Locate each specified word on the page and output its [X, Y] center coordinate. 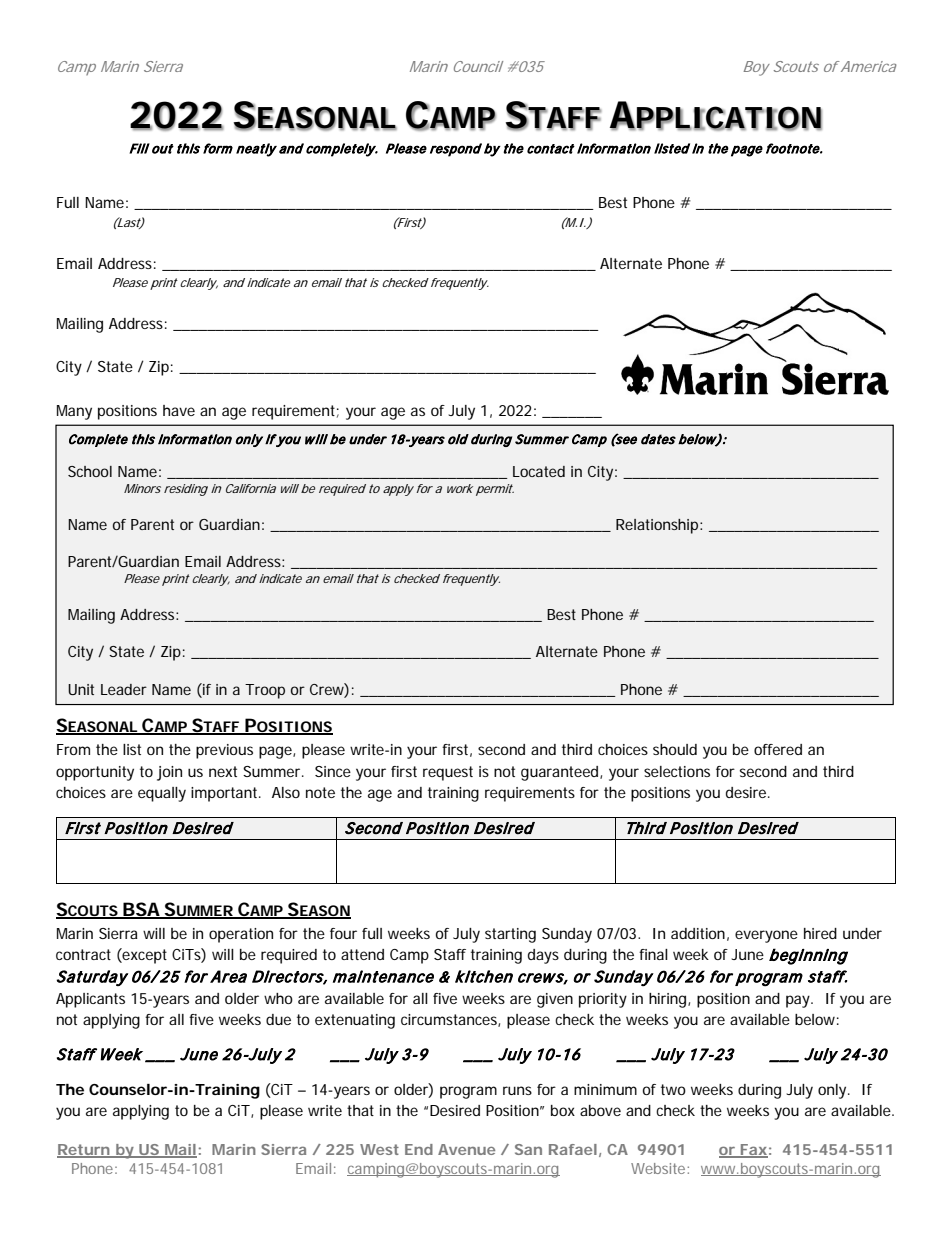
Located [539, 471]
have [179, 410]
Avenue [466, 1149]
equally [162, 794]
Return [84, 1151]
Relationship [658, 526]
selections [677, 771]
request [448, 773]
